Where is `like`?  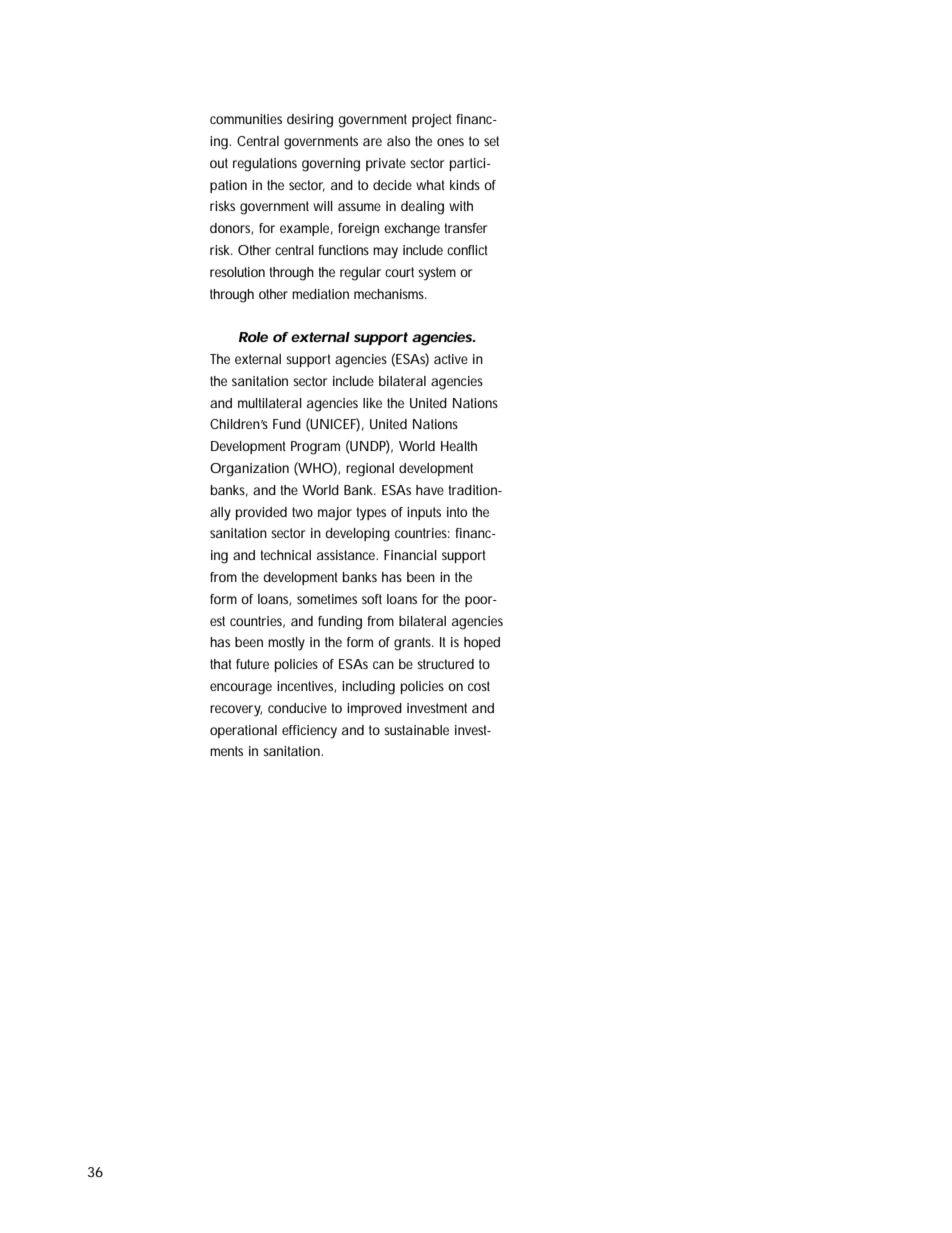
like is located at coordinates (372, 403).
